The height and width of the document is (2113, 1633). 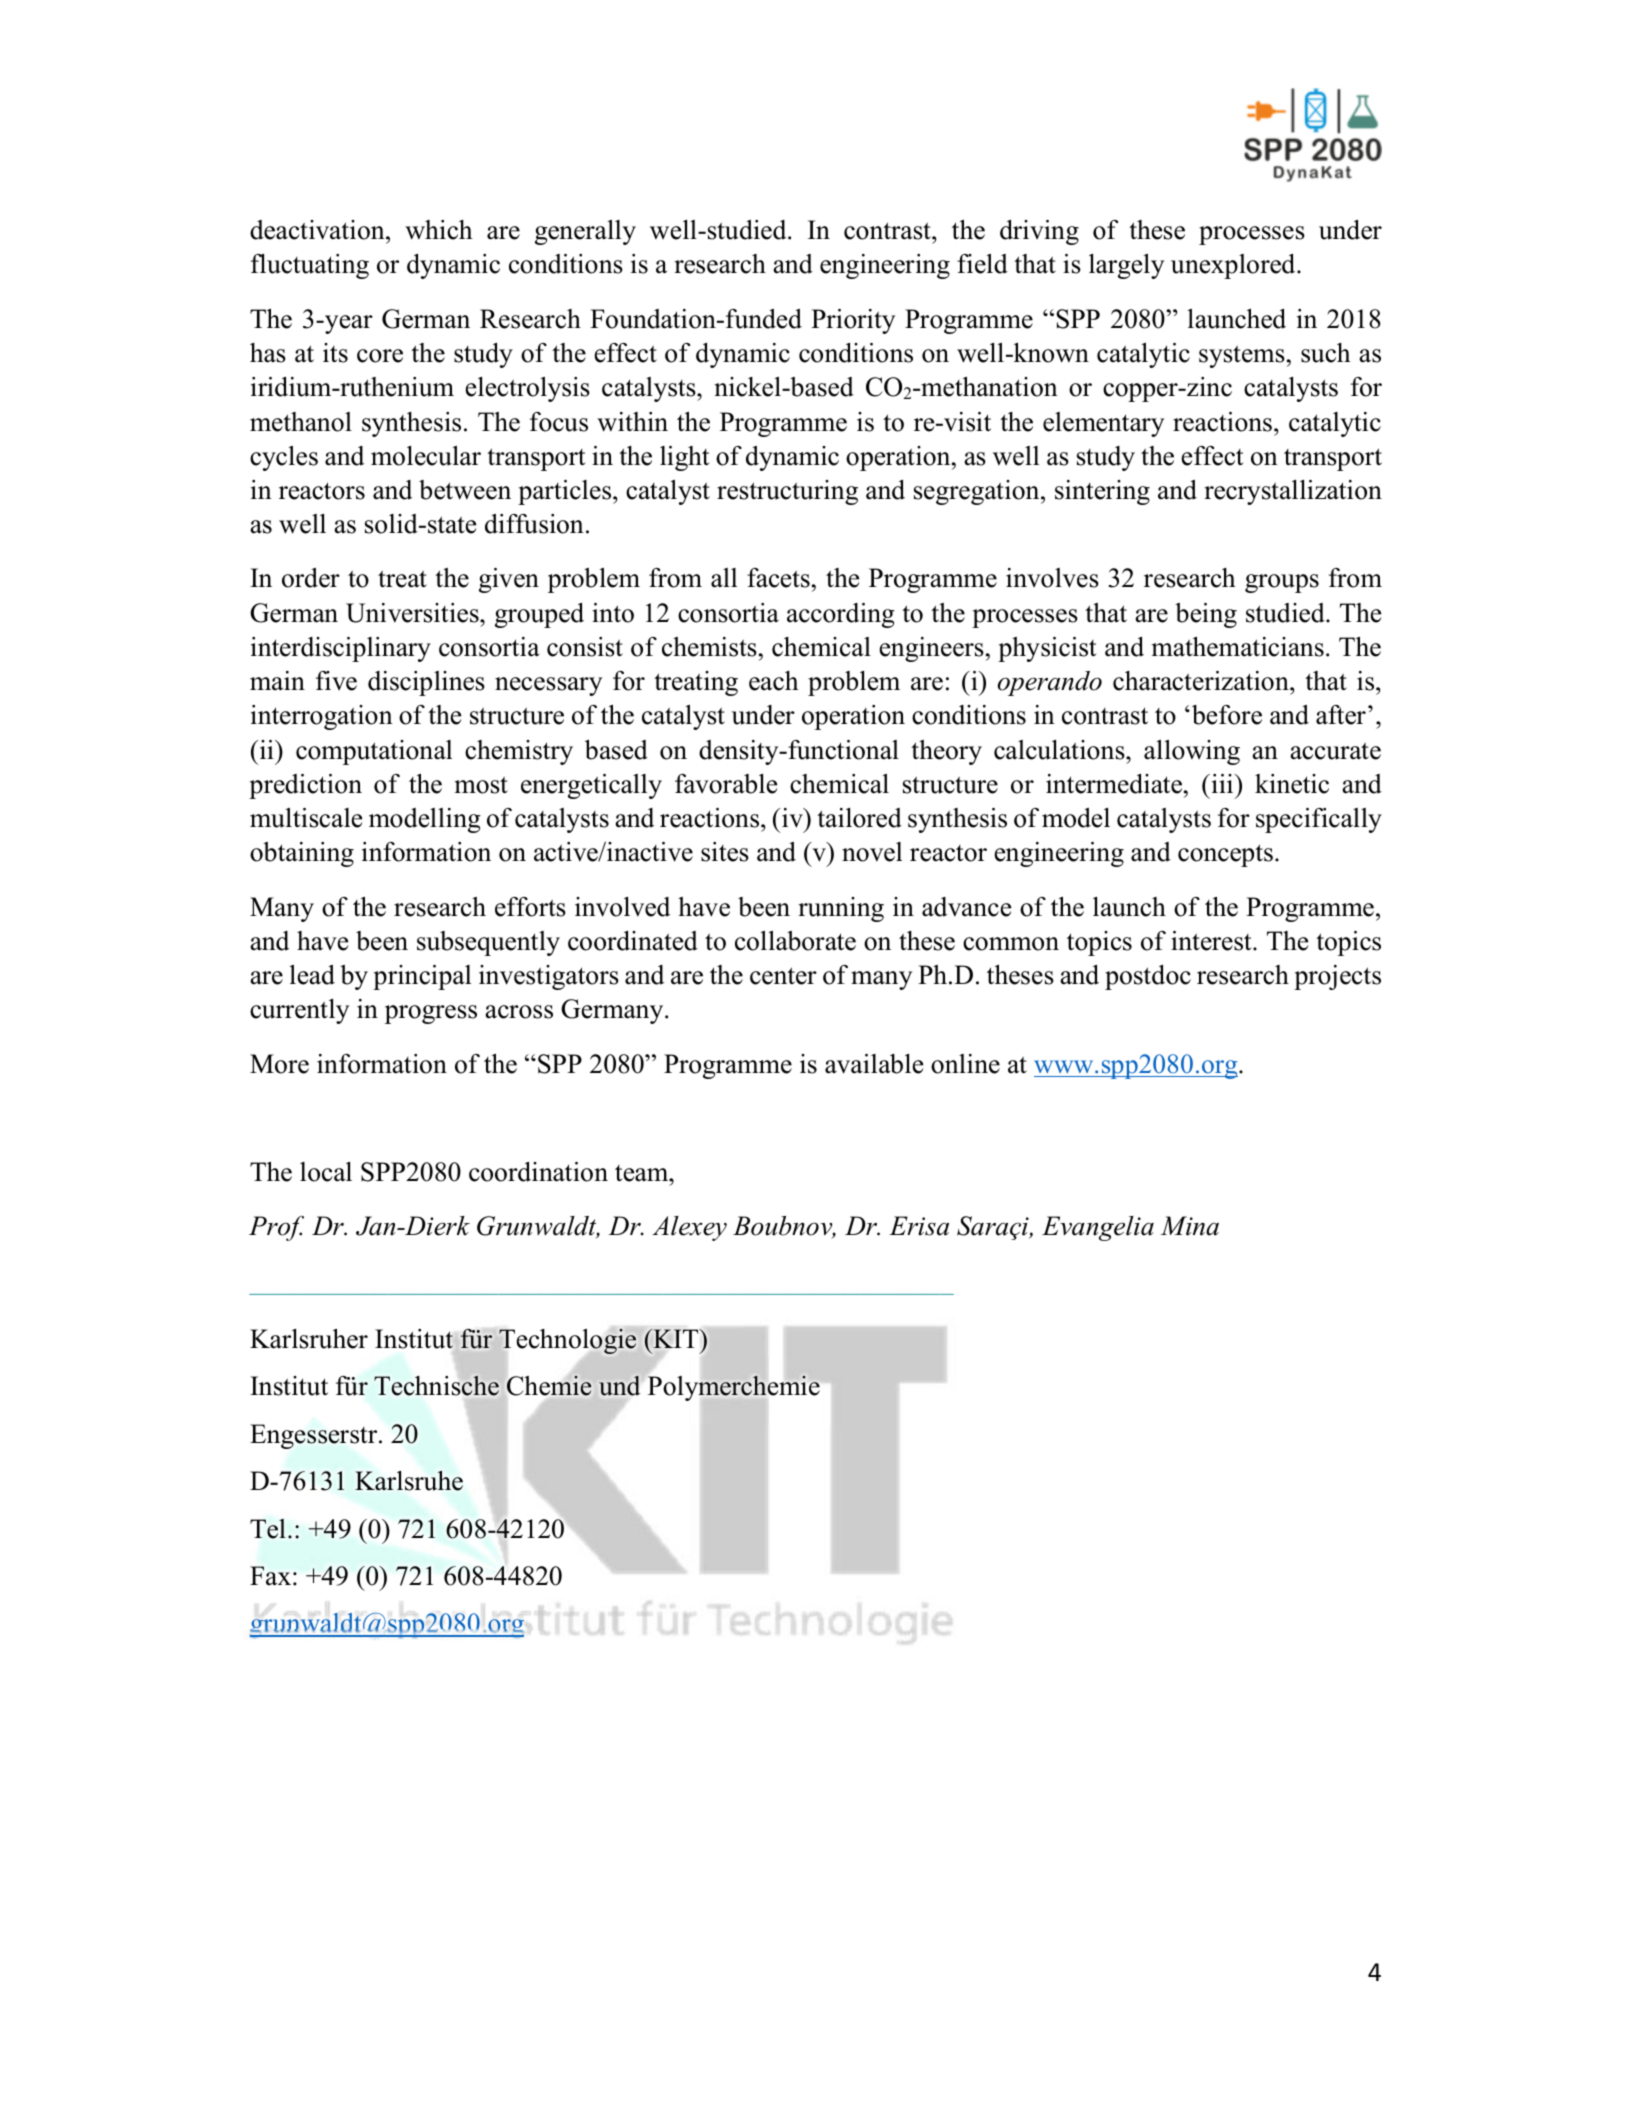 What do you see at coordinates (853, 321) in the document?
I see `Priority` at bounding box center [853, 321].
